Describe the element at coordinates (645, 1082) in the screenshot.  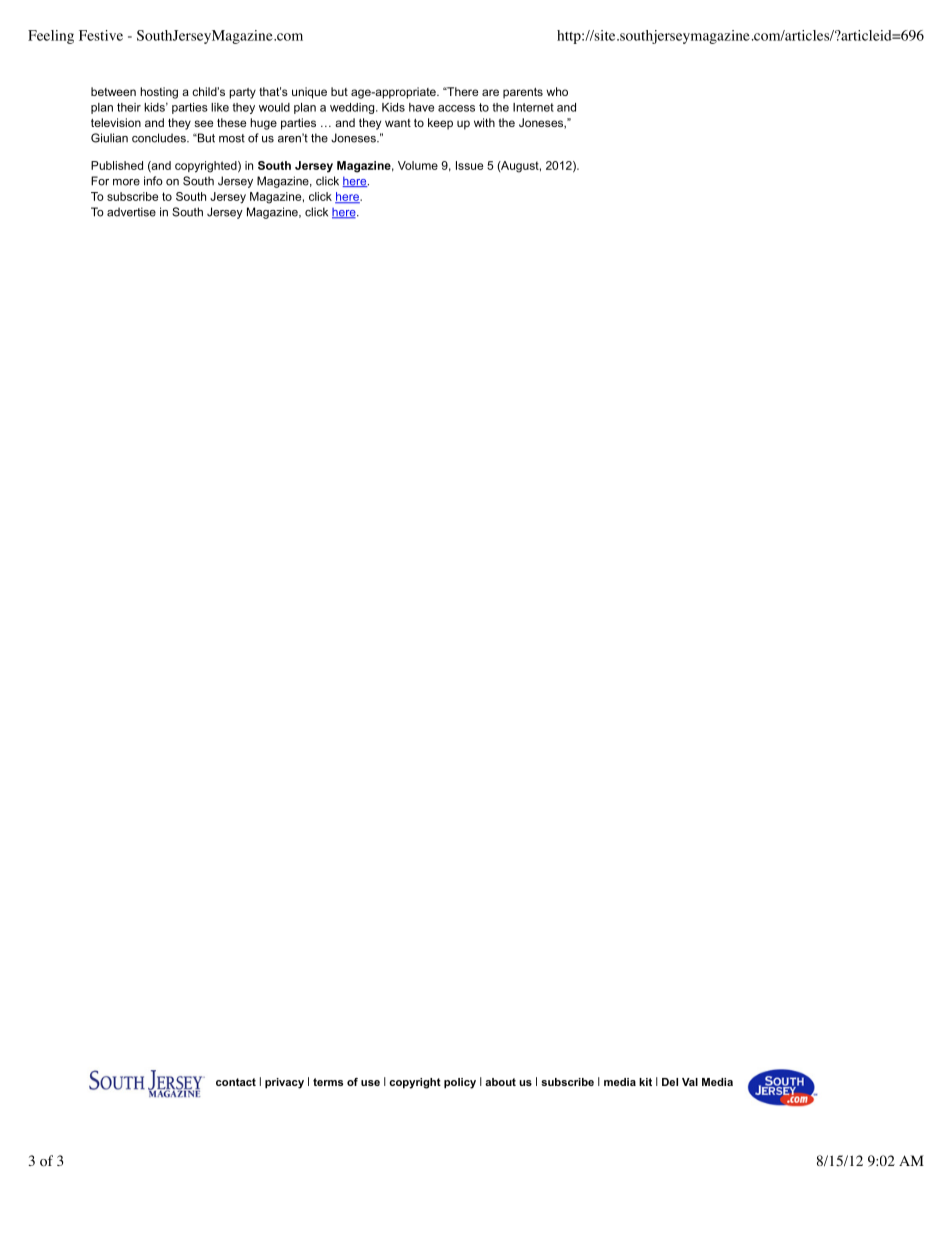
I see `kit` at that location.
